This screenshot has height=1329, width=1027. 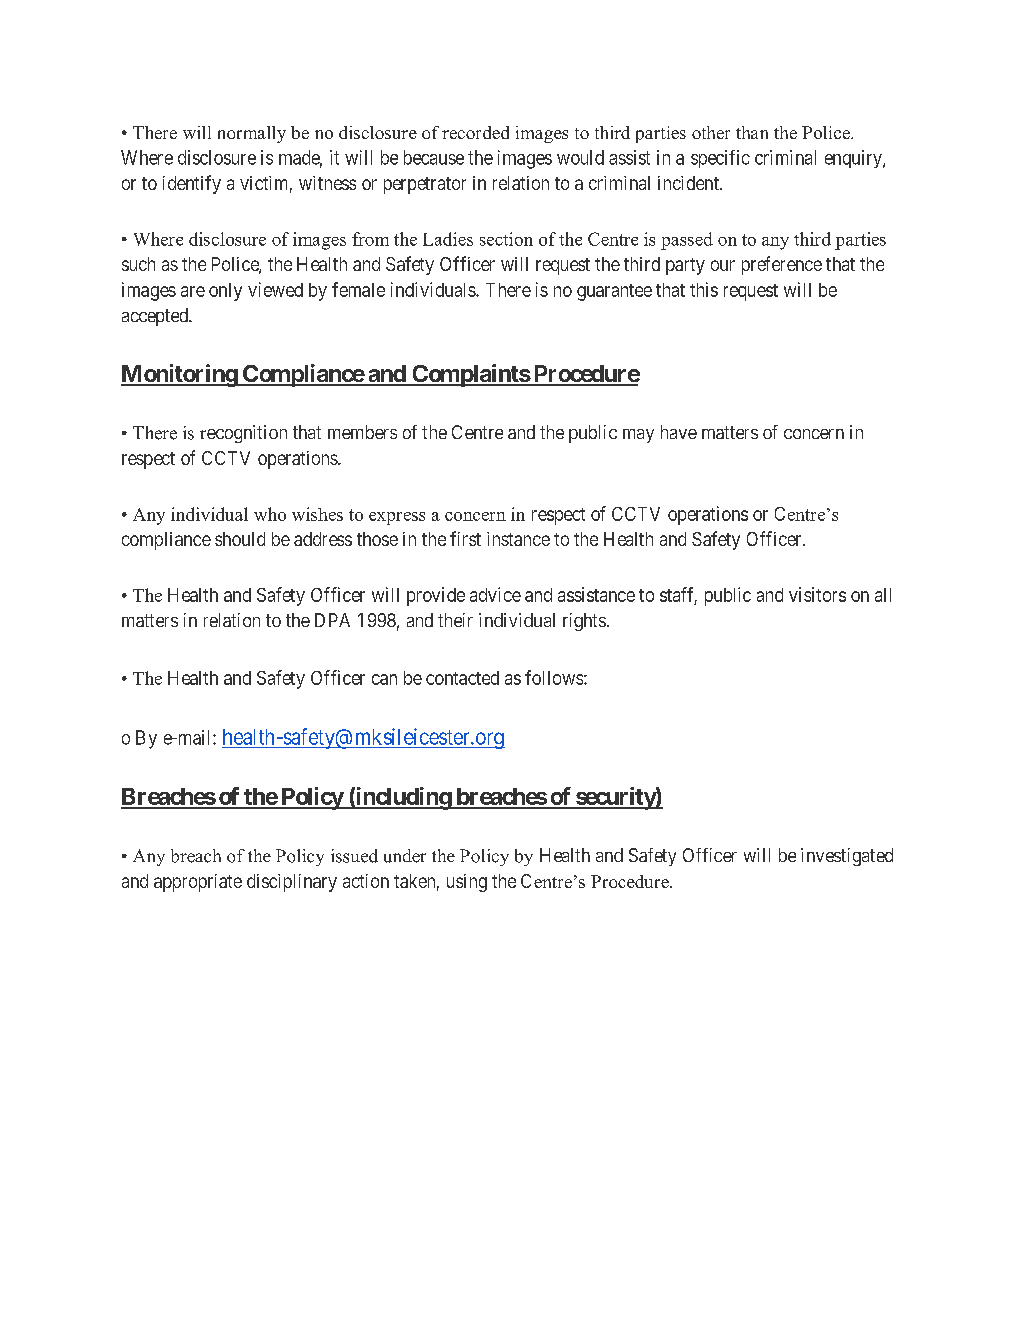 What do you see at coordinates (462, 678) in the screenshot?
I see `contacted` at bounding box center [462, 678].
